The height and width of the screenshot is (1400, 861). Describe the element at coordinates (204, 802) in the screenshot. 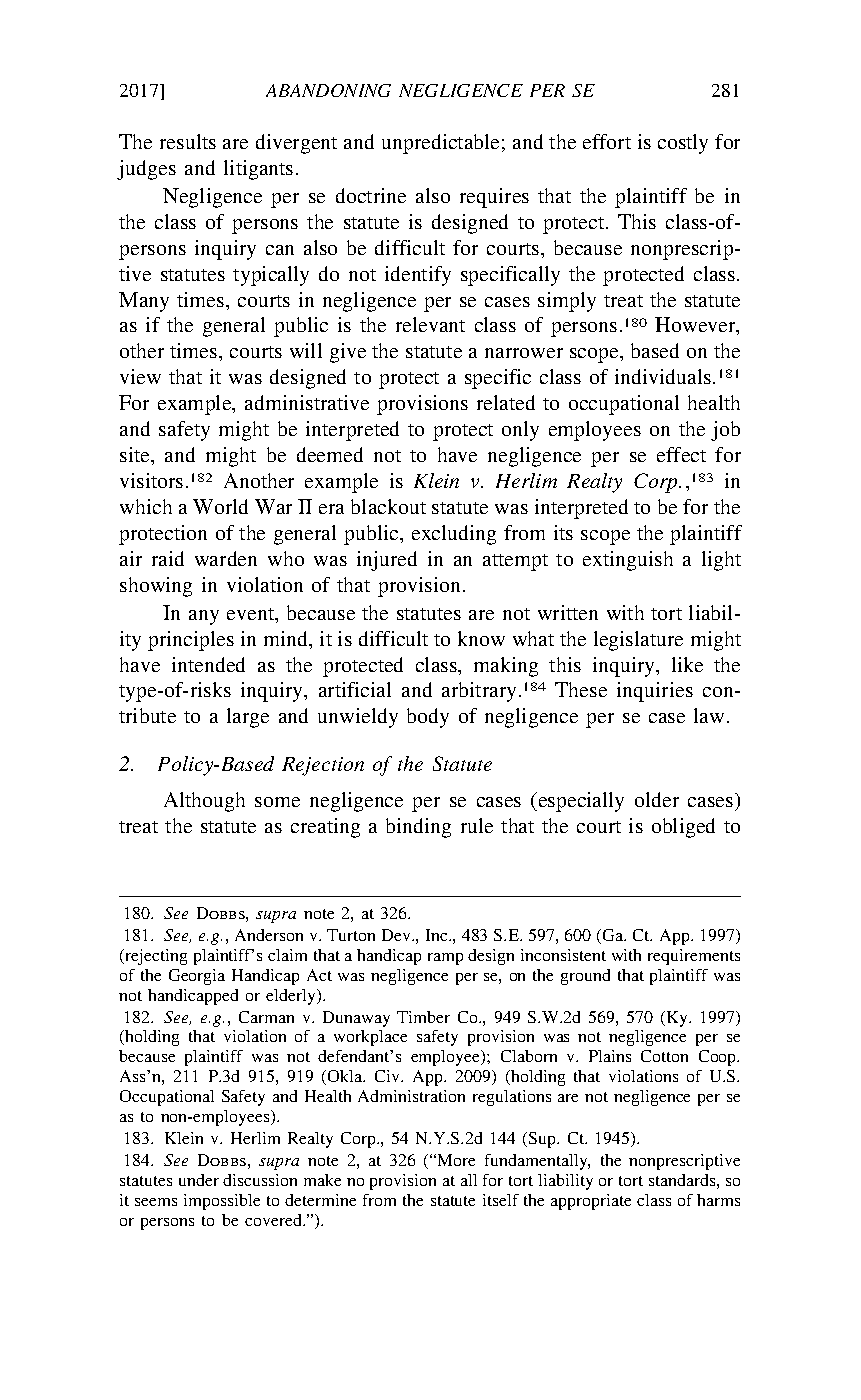

I see `Although` at that location.
